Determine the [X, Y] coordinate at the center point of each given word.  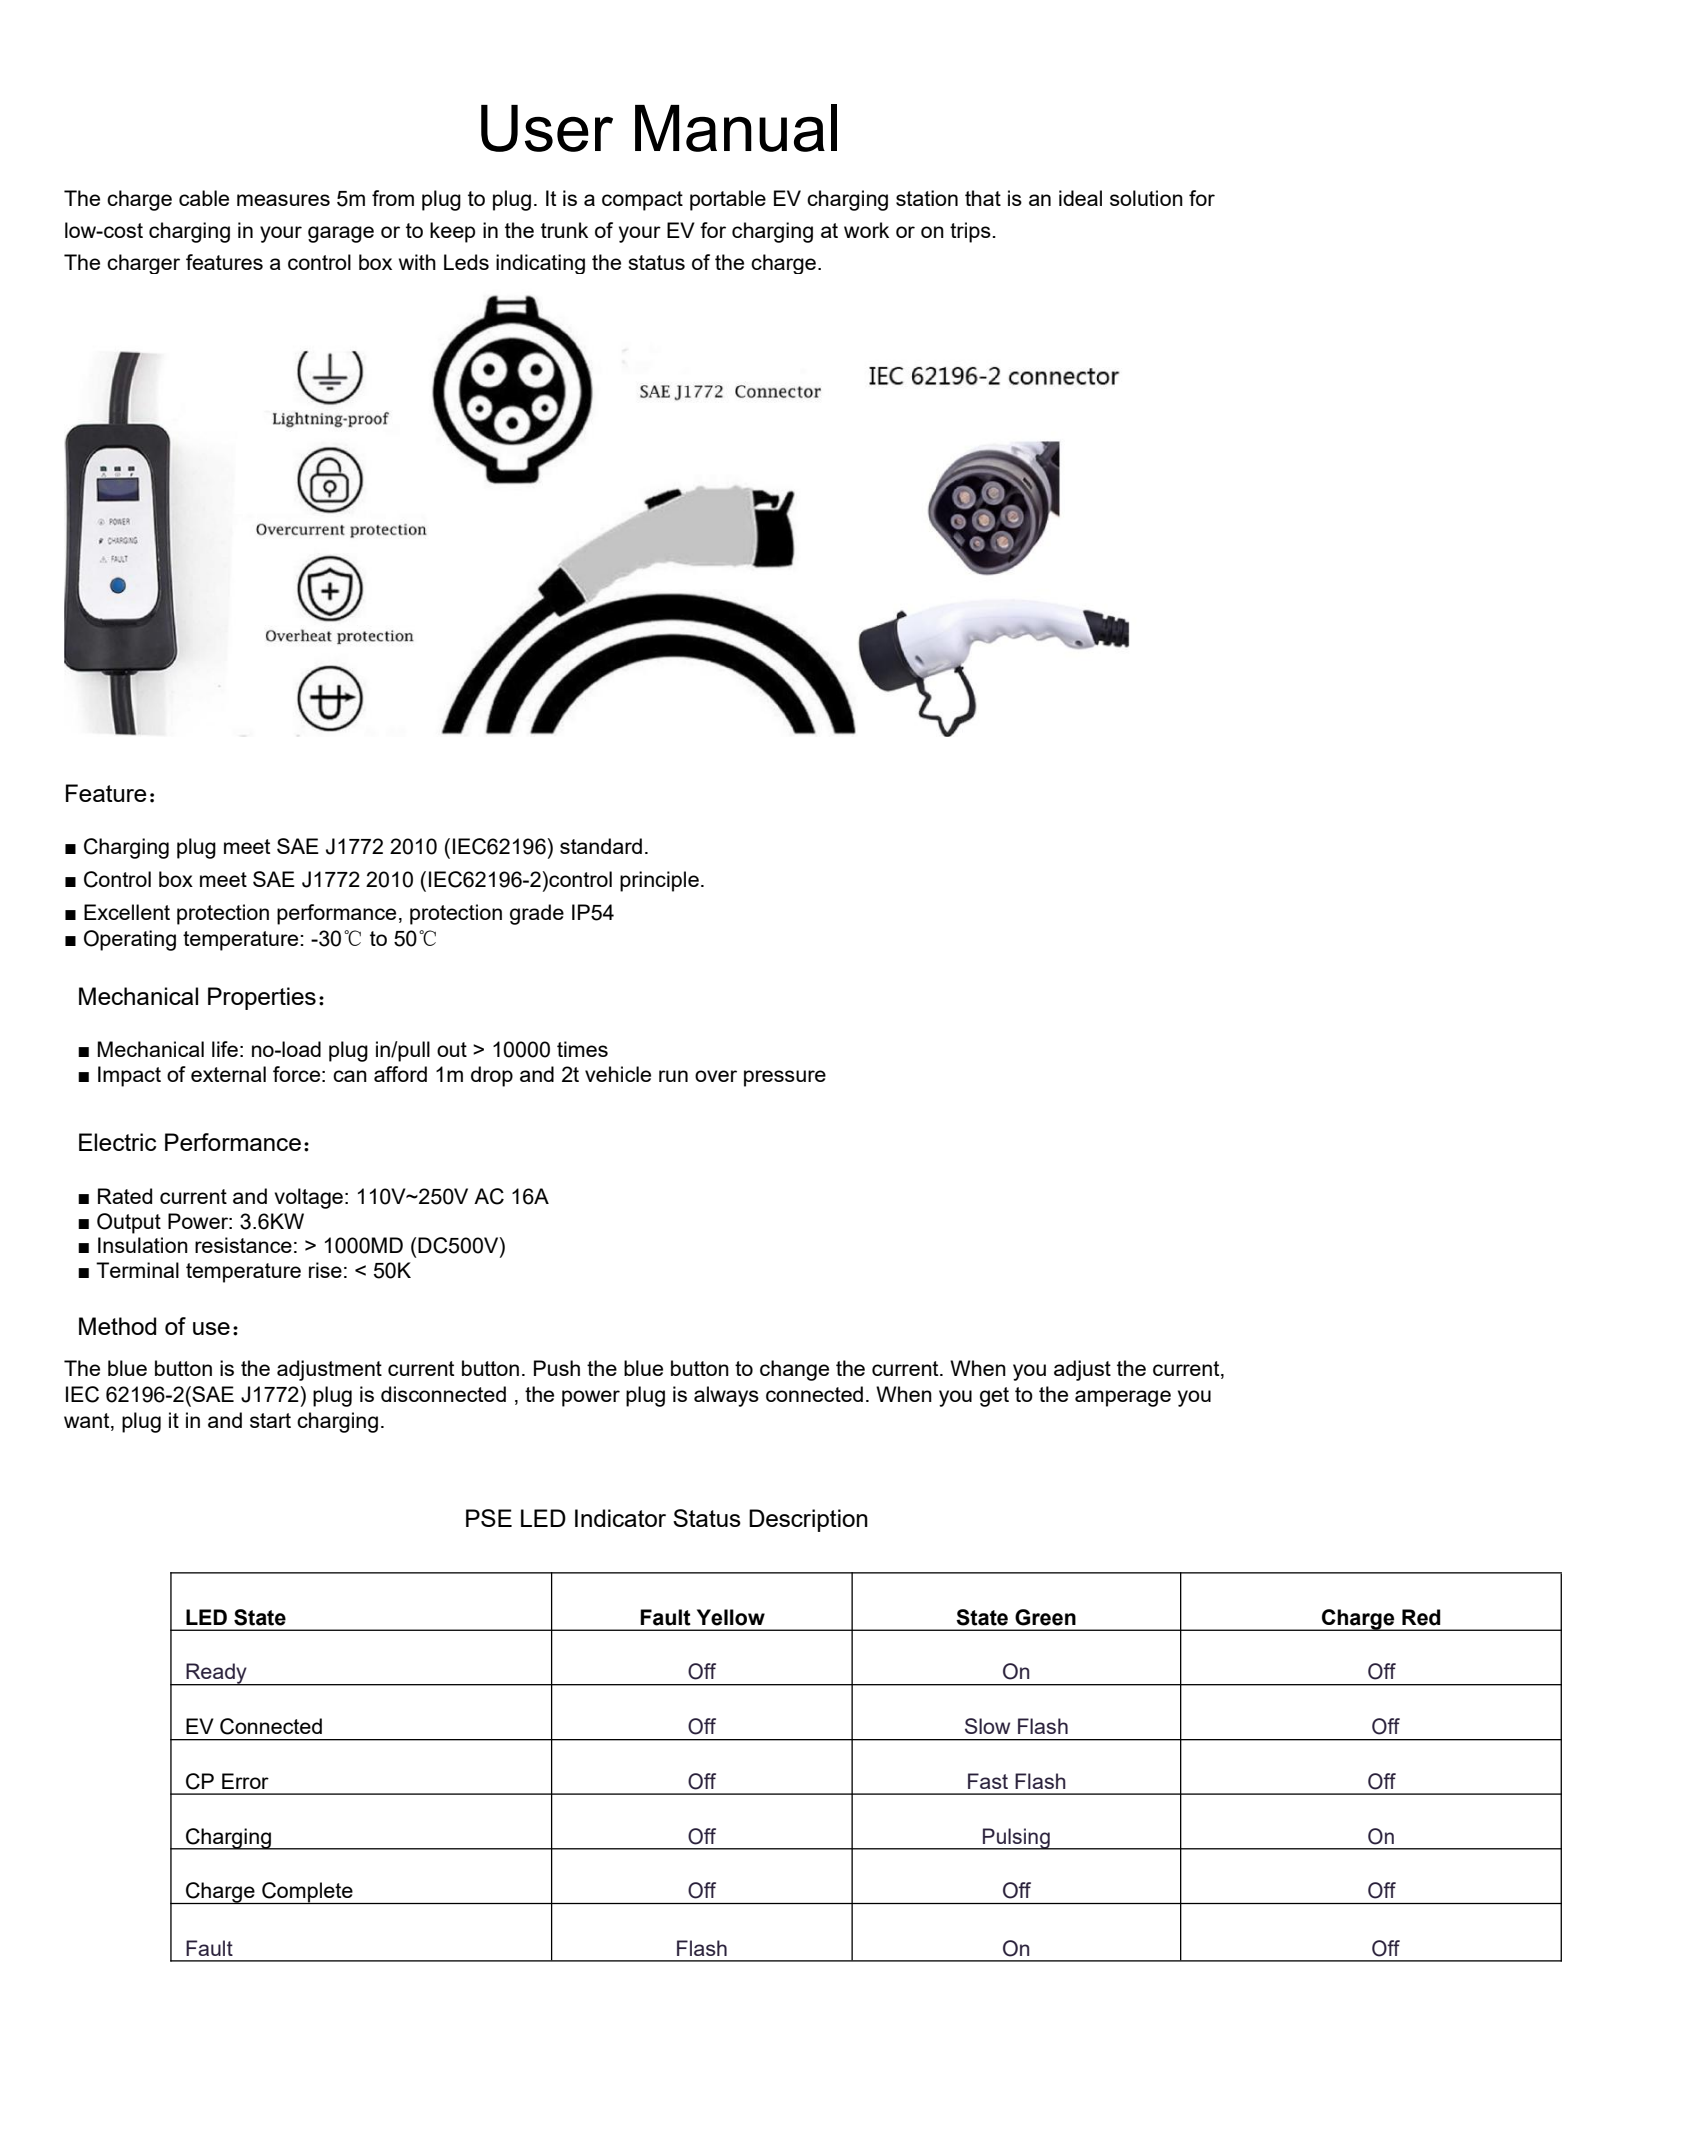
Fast [988, 1781]
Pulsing [1016, 1839]
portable [728, 200]
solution [1146, 198]
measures [283, 200]
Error [245, 1781]
